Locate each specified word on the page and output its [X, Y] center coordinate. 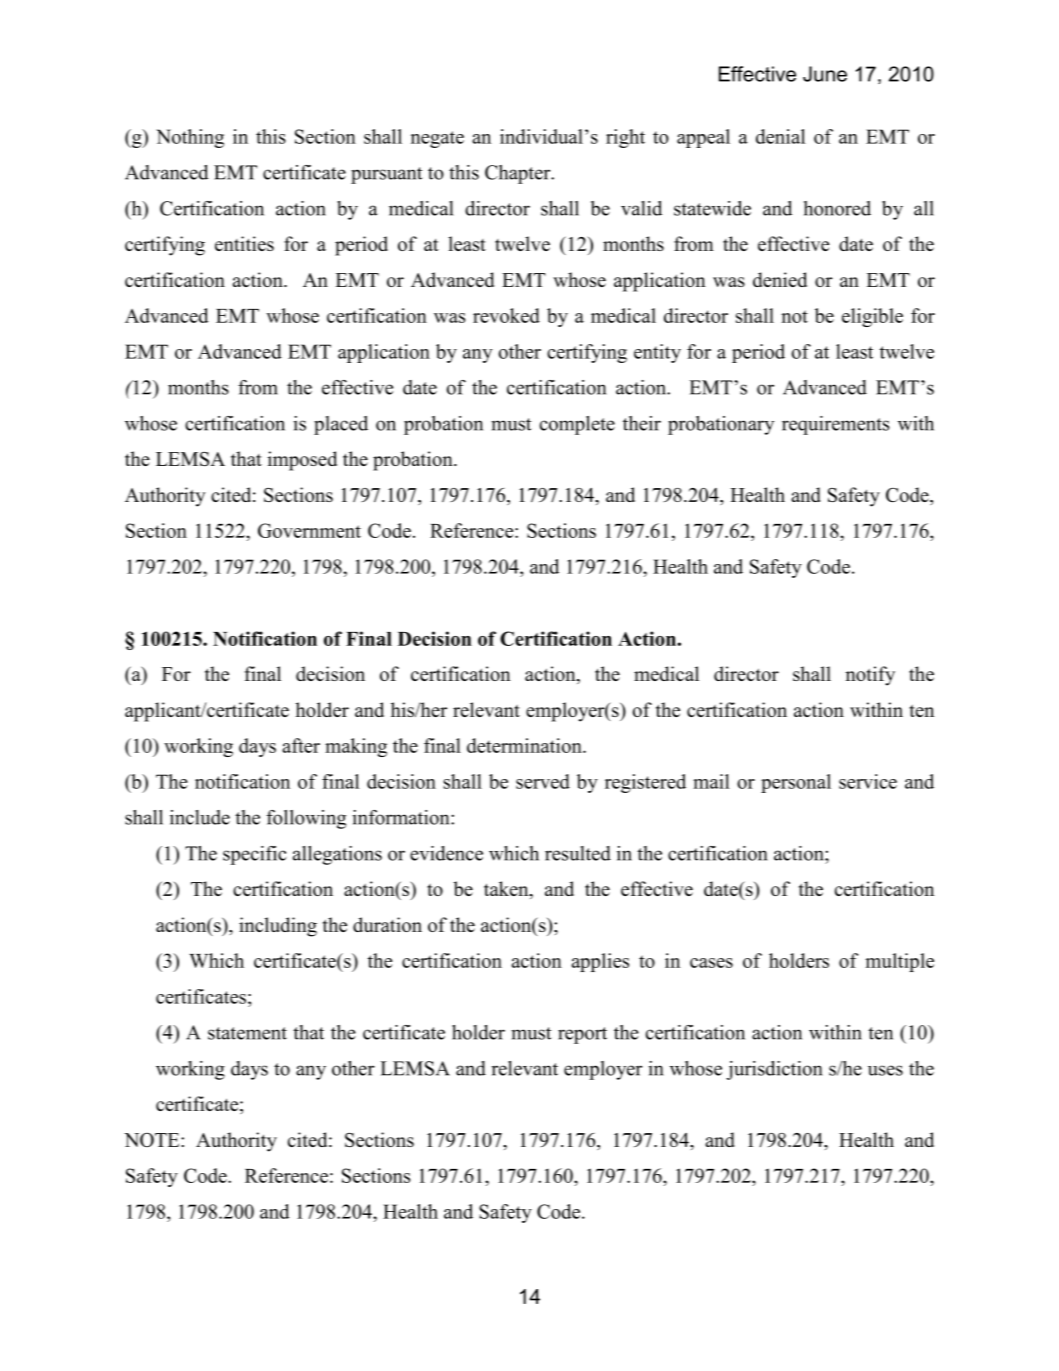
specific [254, 855]
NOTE [153, 1140]
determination [525, 745]
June [825, 74]
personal [796, 783]
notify [870, 676]
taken [507, 890]
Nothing [190, 138]
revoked [506, 315]
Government [309, 530]
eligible [872, 317]
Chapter [519, 174]
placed [341, 425]
